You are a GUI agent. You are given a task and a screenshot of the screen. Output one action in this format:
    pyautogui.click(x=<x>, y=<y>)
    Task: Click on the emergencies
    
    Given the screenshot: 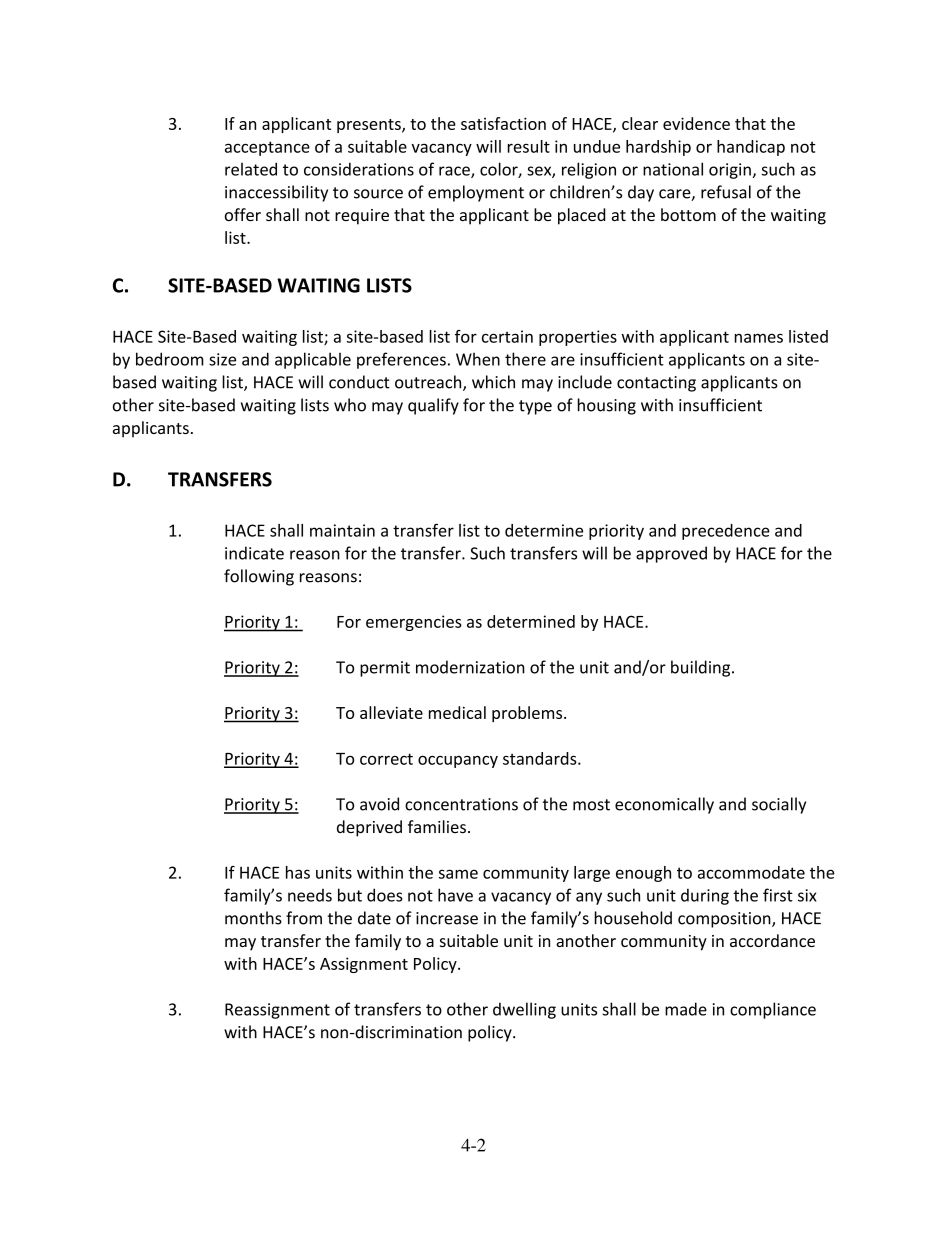 What is the action you would take?
    pyautogui.click(x=414, y=623)
